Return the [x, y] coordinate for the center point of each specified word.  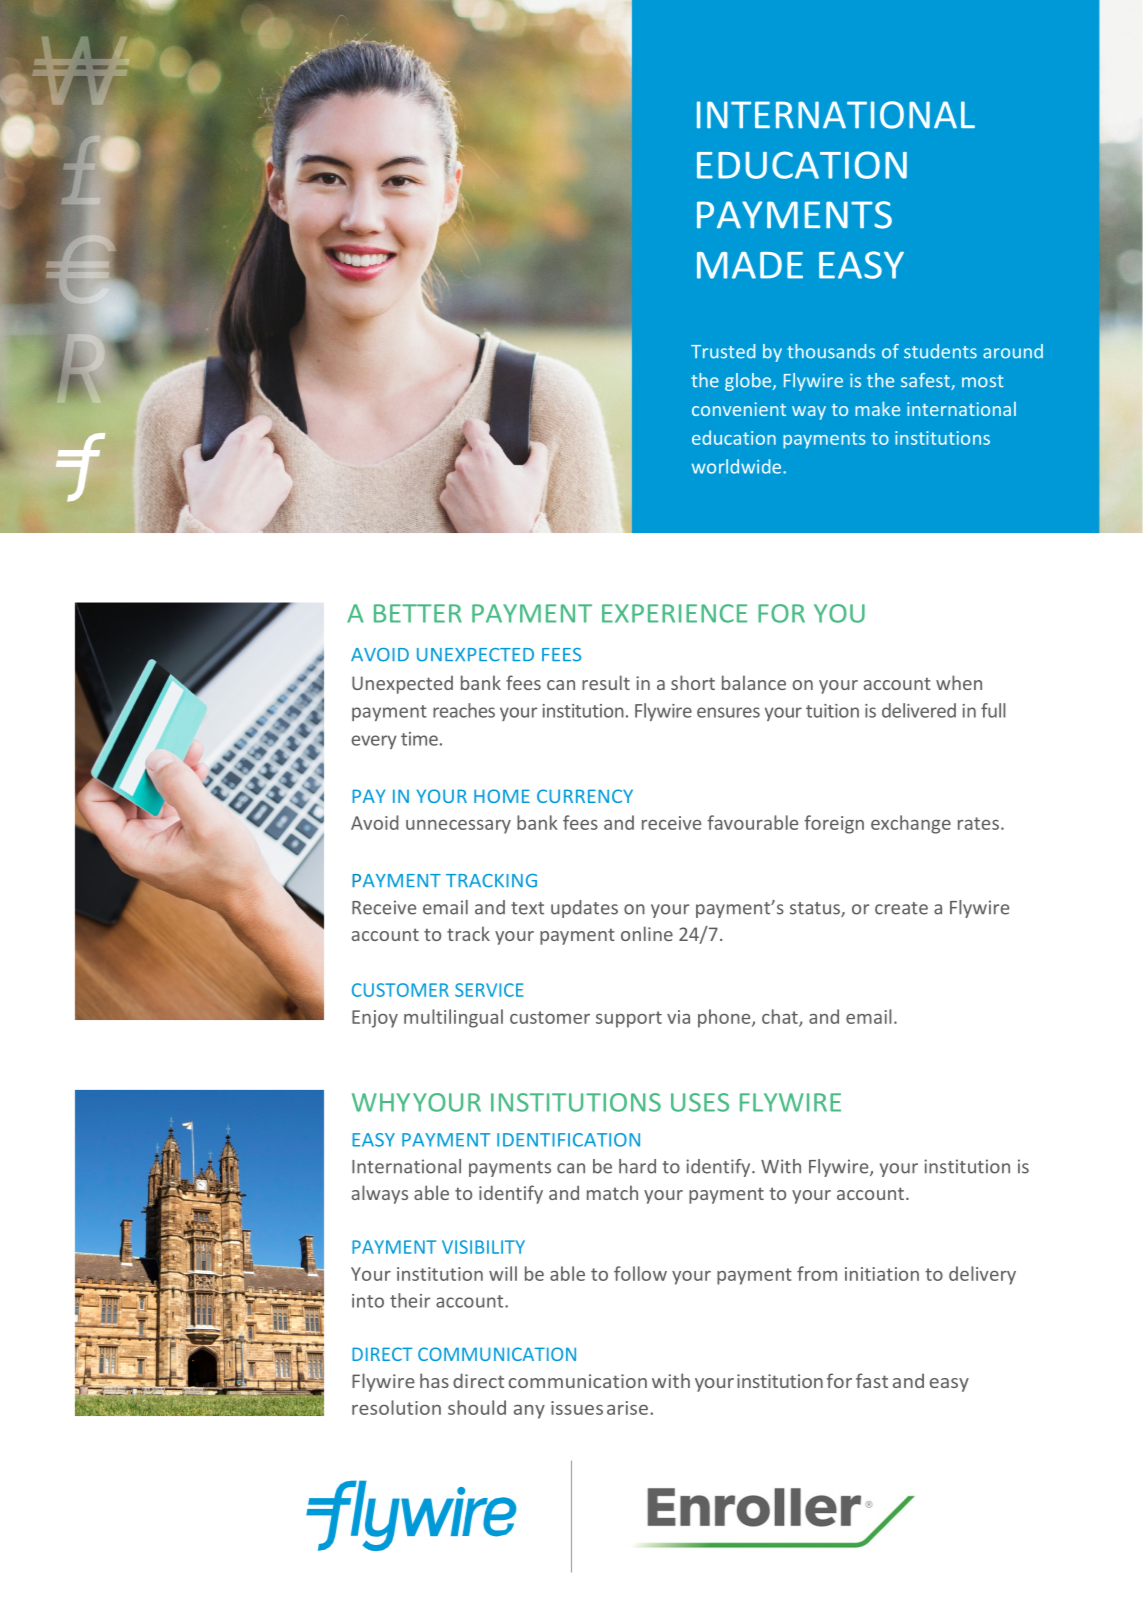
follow [640, 1273]
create [901, 908]
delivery [982, 1275]
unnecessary [458, 827]
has [434, 1380]
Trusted [723, 351]
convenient [739, 409]
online [647, 933]
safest [926, 381]
